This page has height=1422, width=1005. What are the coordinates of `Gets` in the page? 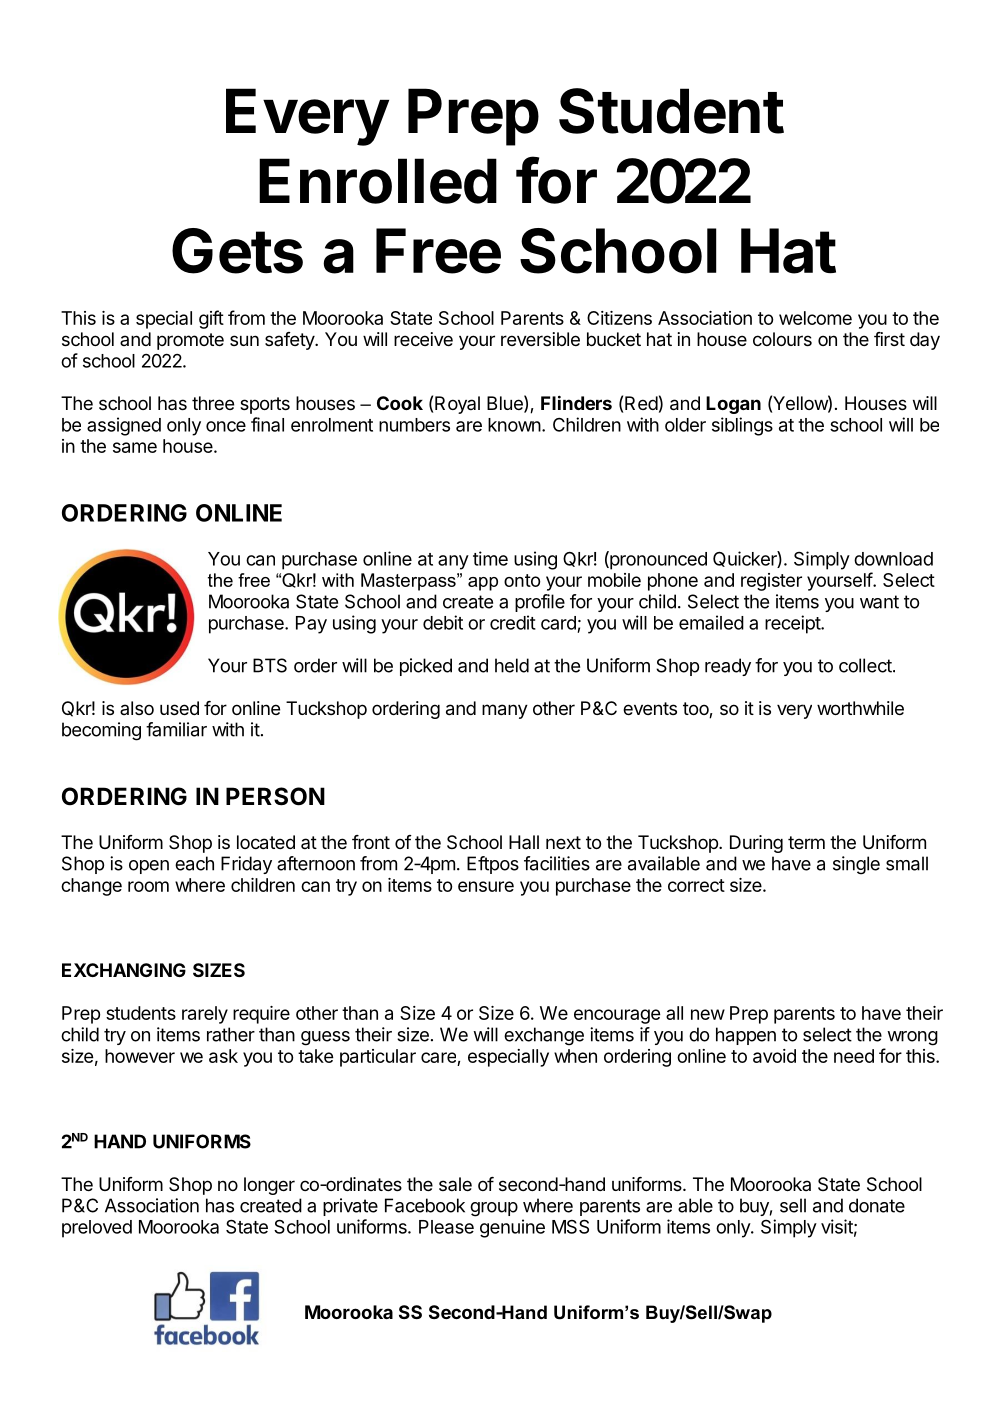 It's located at (237, 251).
